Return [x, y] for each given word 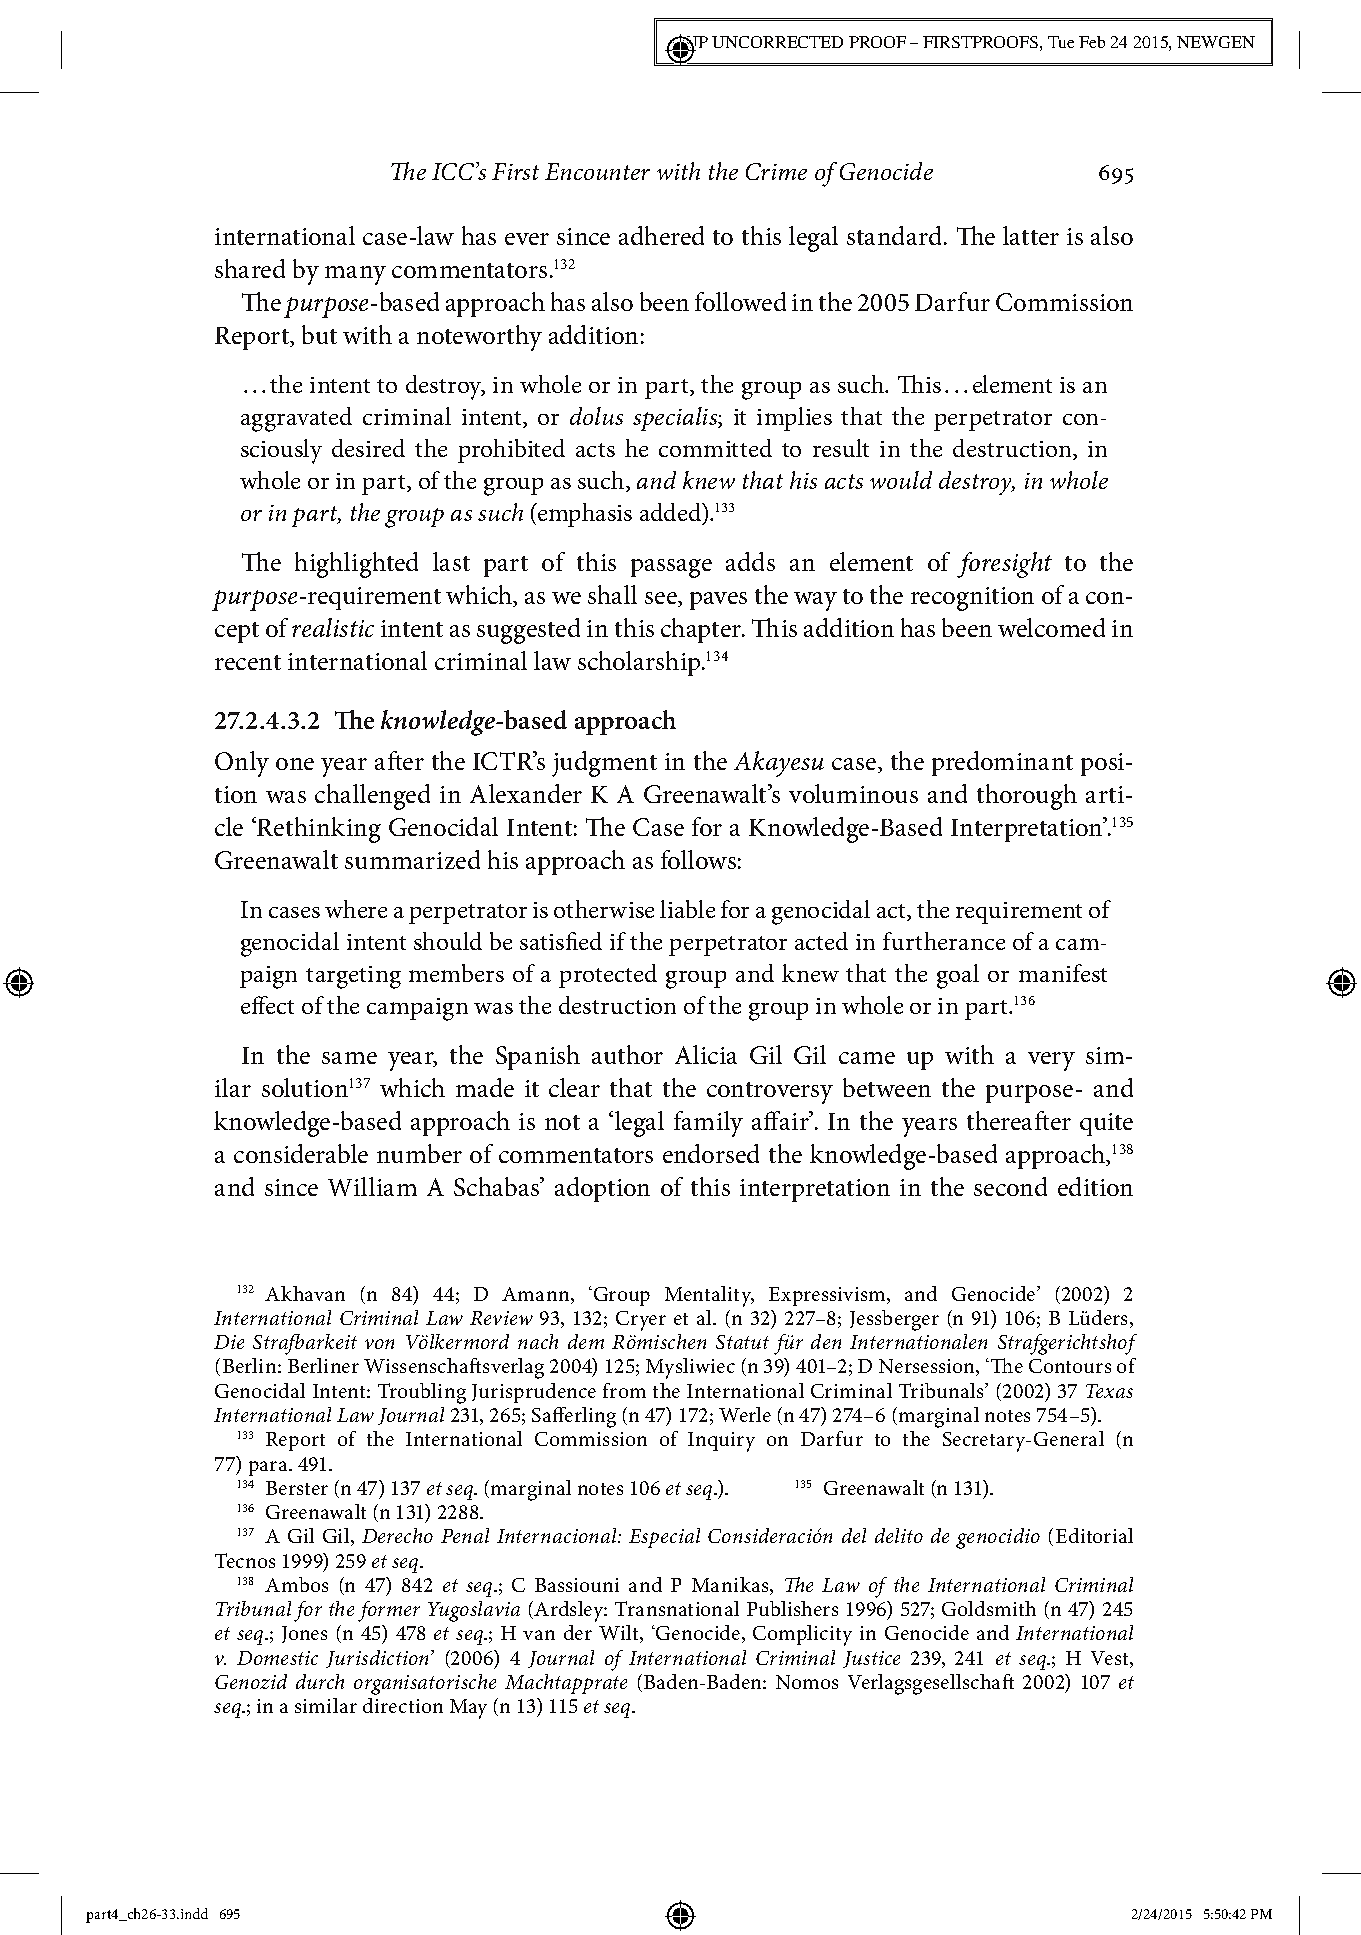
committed [715, 448]
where [356, 909]
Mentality [709, 1296]
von [379, 1344]
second [1010, 1186]
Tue [1061, 42]
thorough [1027, 797]
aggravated [296, 419]
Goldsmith [989, 1608]
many [355, 275]
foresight [1004, 565]
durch [320, 1681]
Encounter [597, 171]
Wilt [620, 1634]
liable [687, 909]
